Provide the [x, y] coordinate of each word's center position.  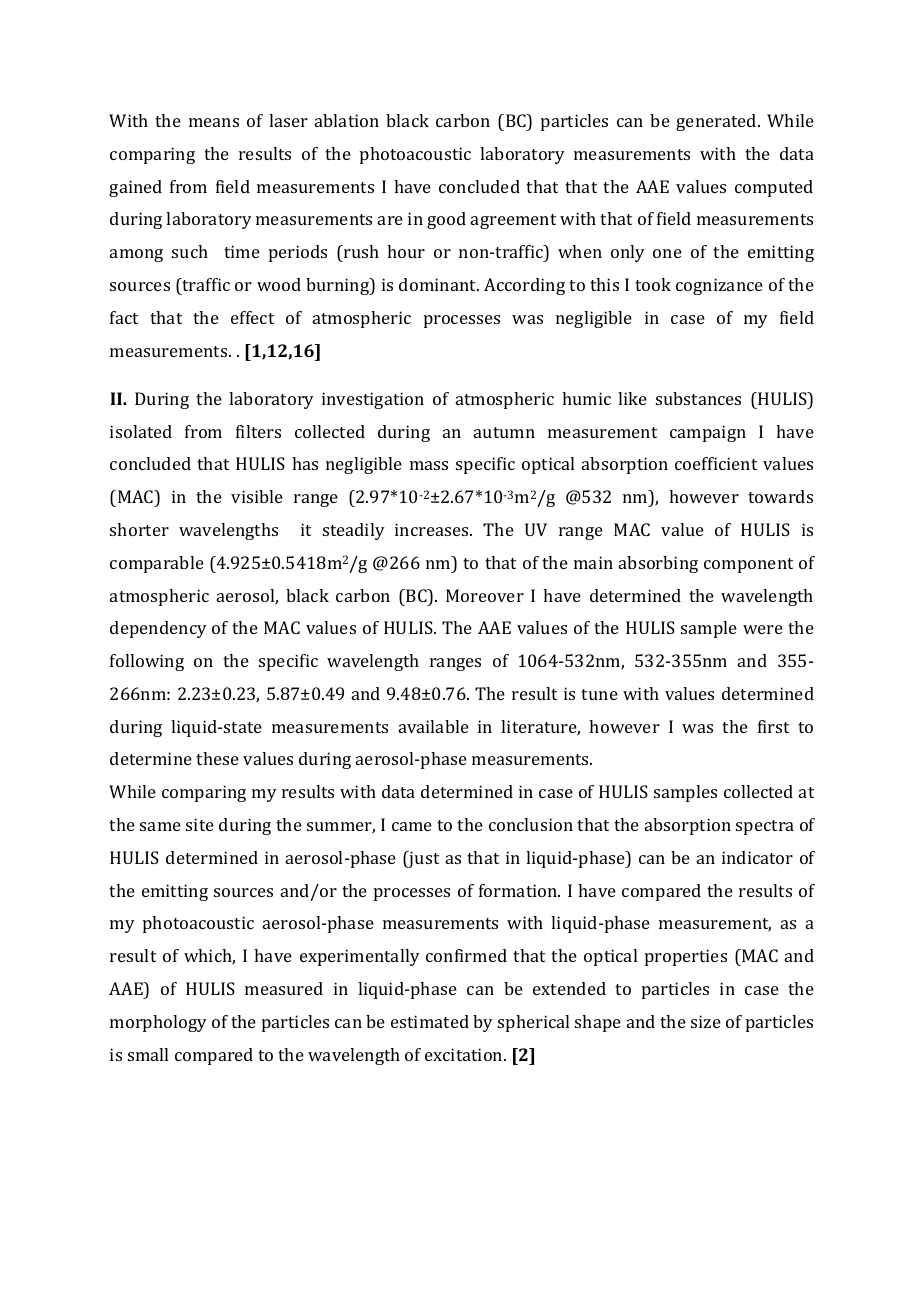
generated [717, 122]
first [773, 726]
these [217, 758]
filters [258, 431]
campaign [708, 433]
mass [429, 465]
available [434, 726]
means [214, 122]
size [706, 1021]
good [446, 220]
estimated [430, 1021]
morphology [158, 1023]
